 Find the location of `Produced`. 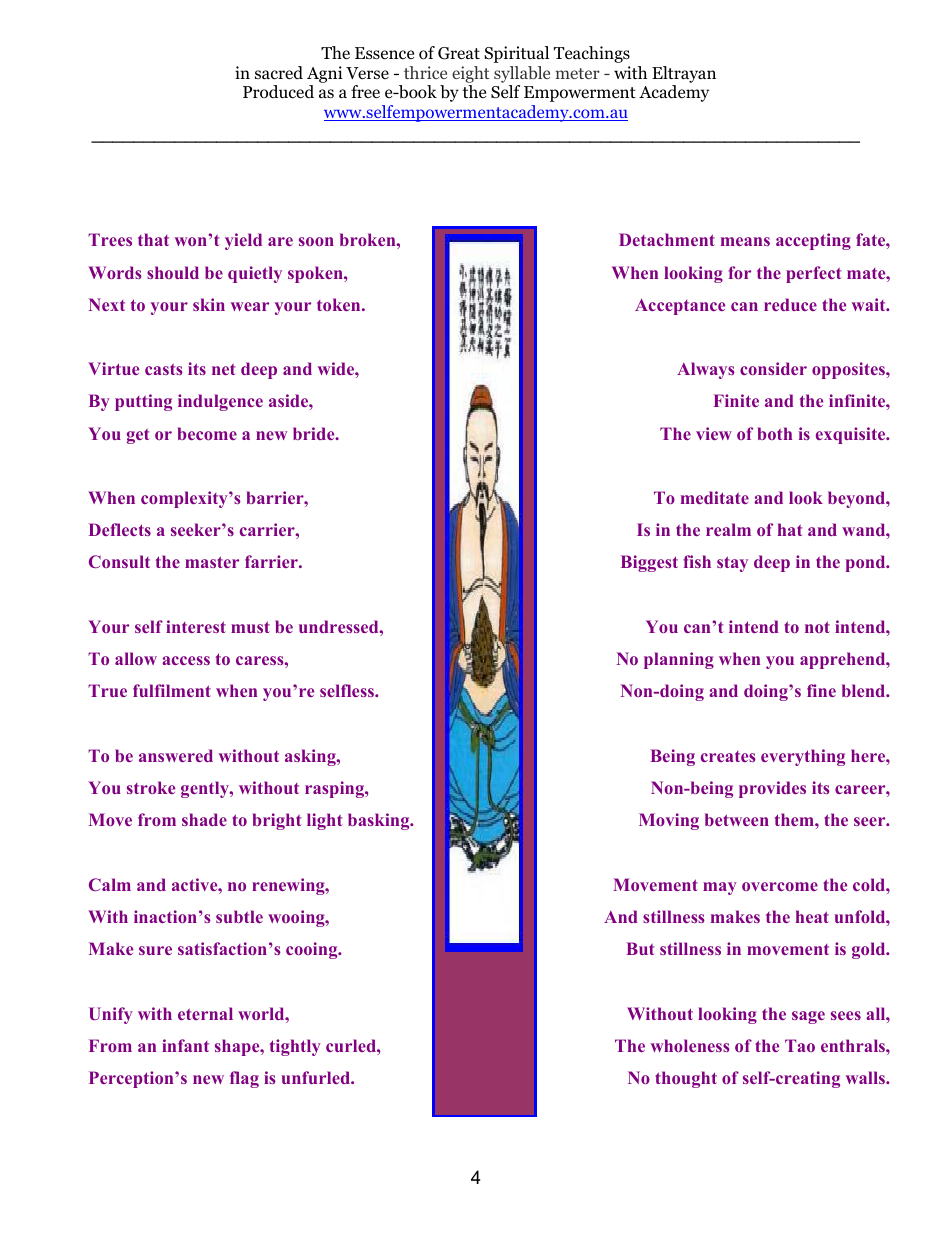

Produced is located at coordinates (278, 92).
